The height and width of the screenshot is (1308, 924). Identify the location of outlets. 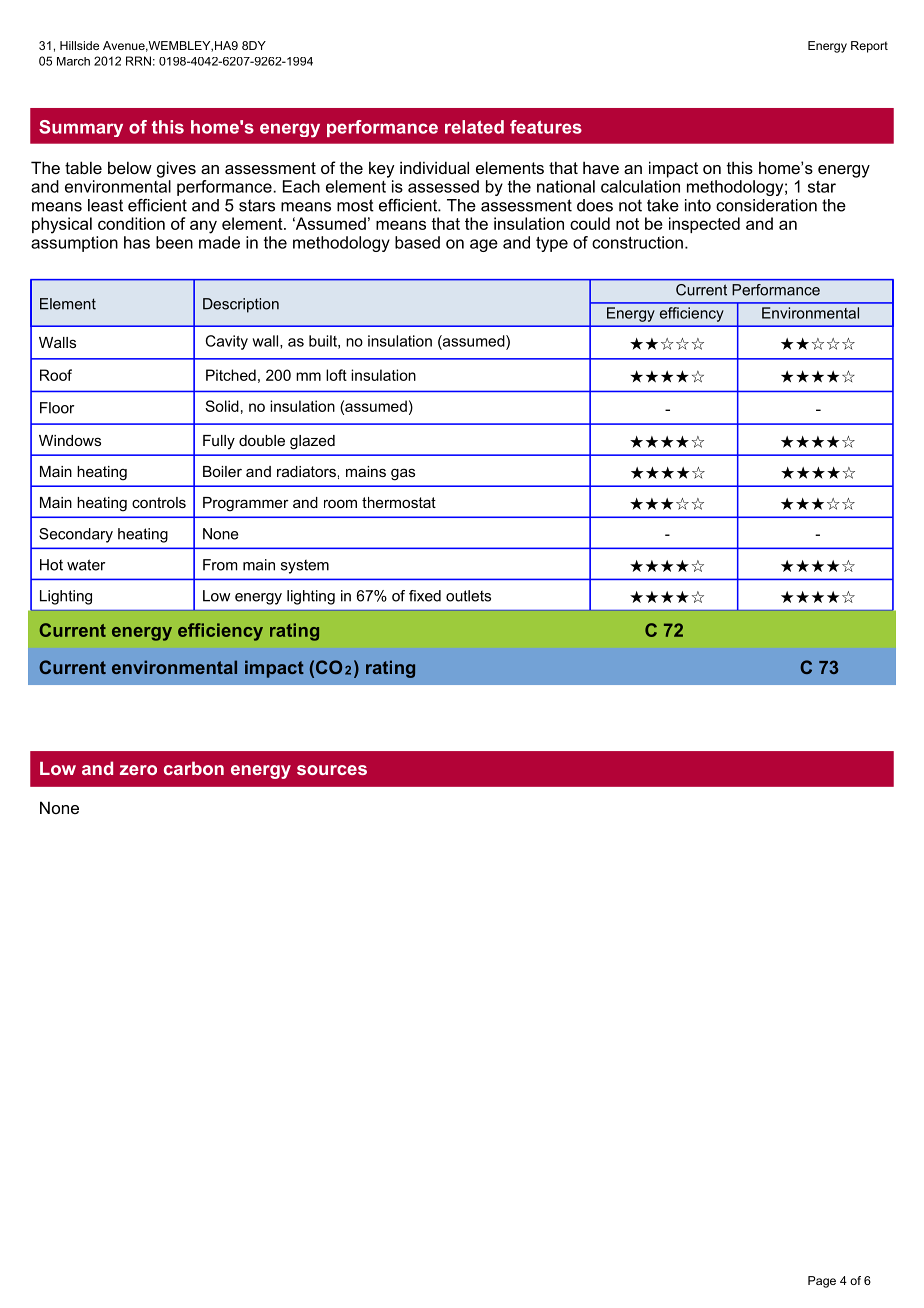
(468, 596).
